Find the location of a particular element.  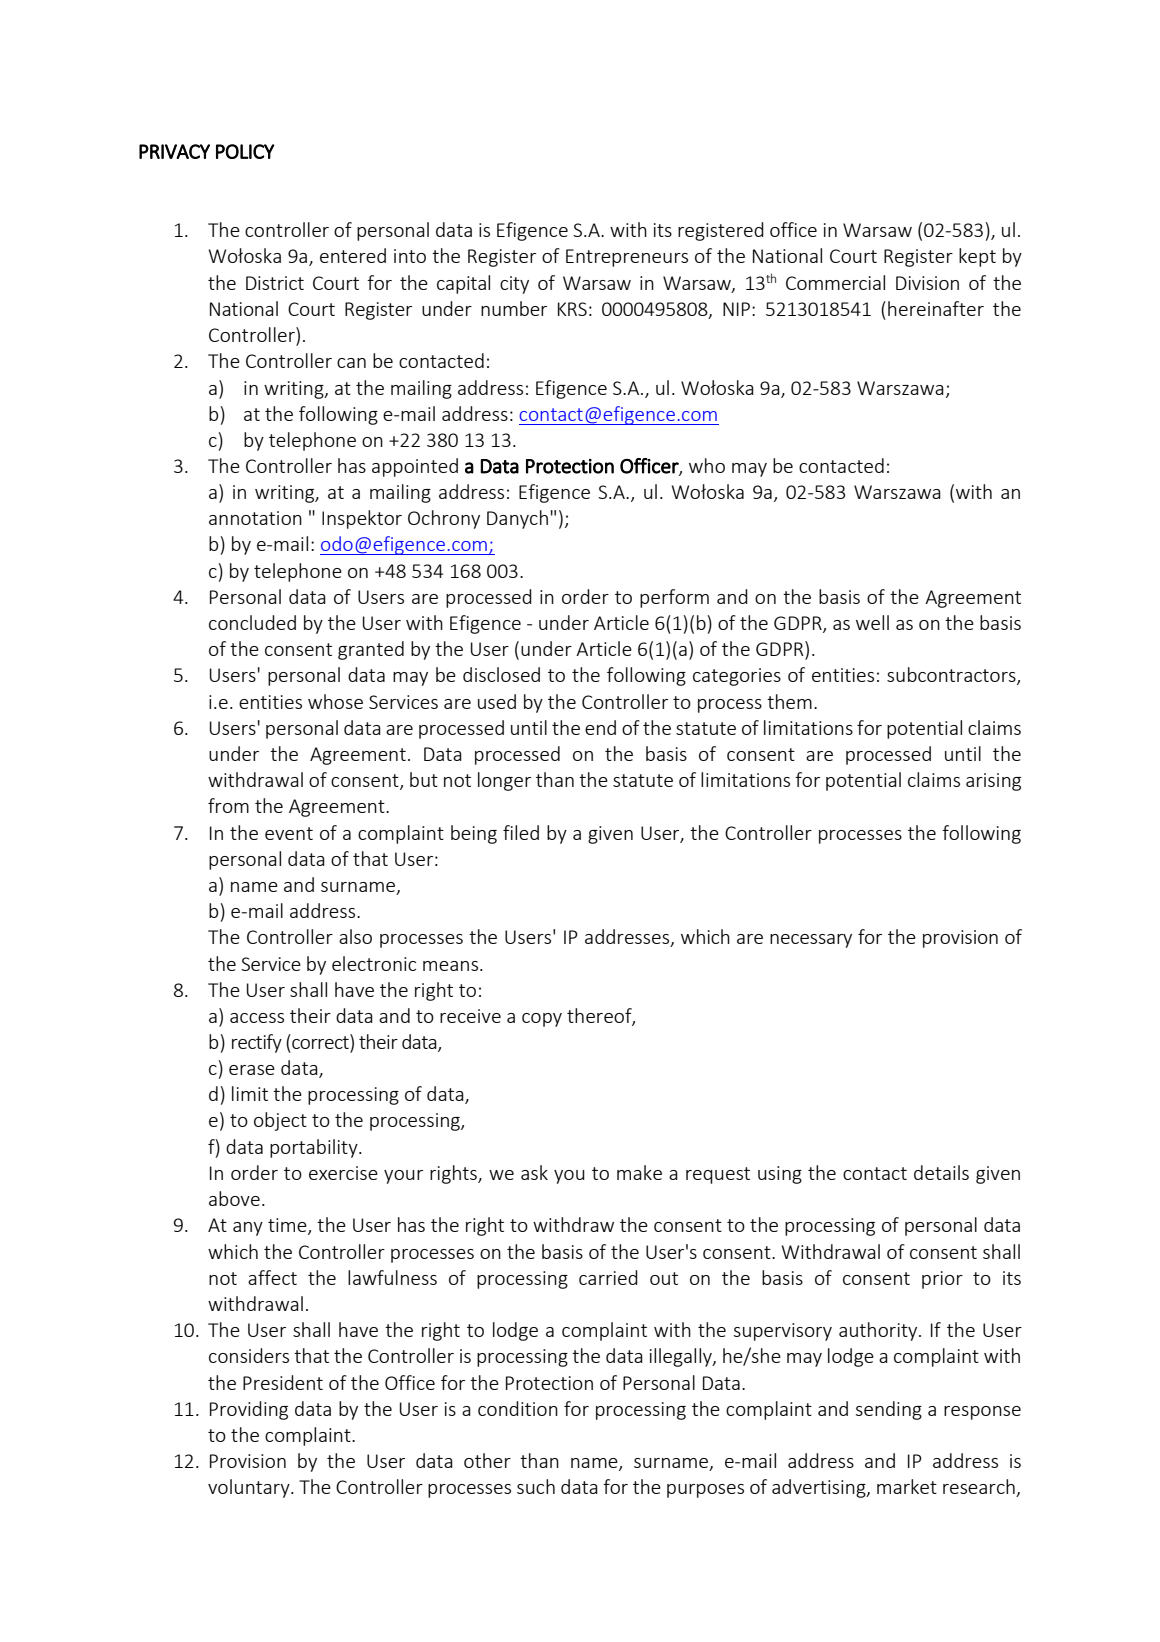

such is located at coordinates (536, 1486).
